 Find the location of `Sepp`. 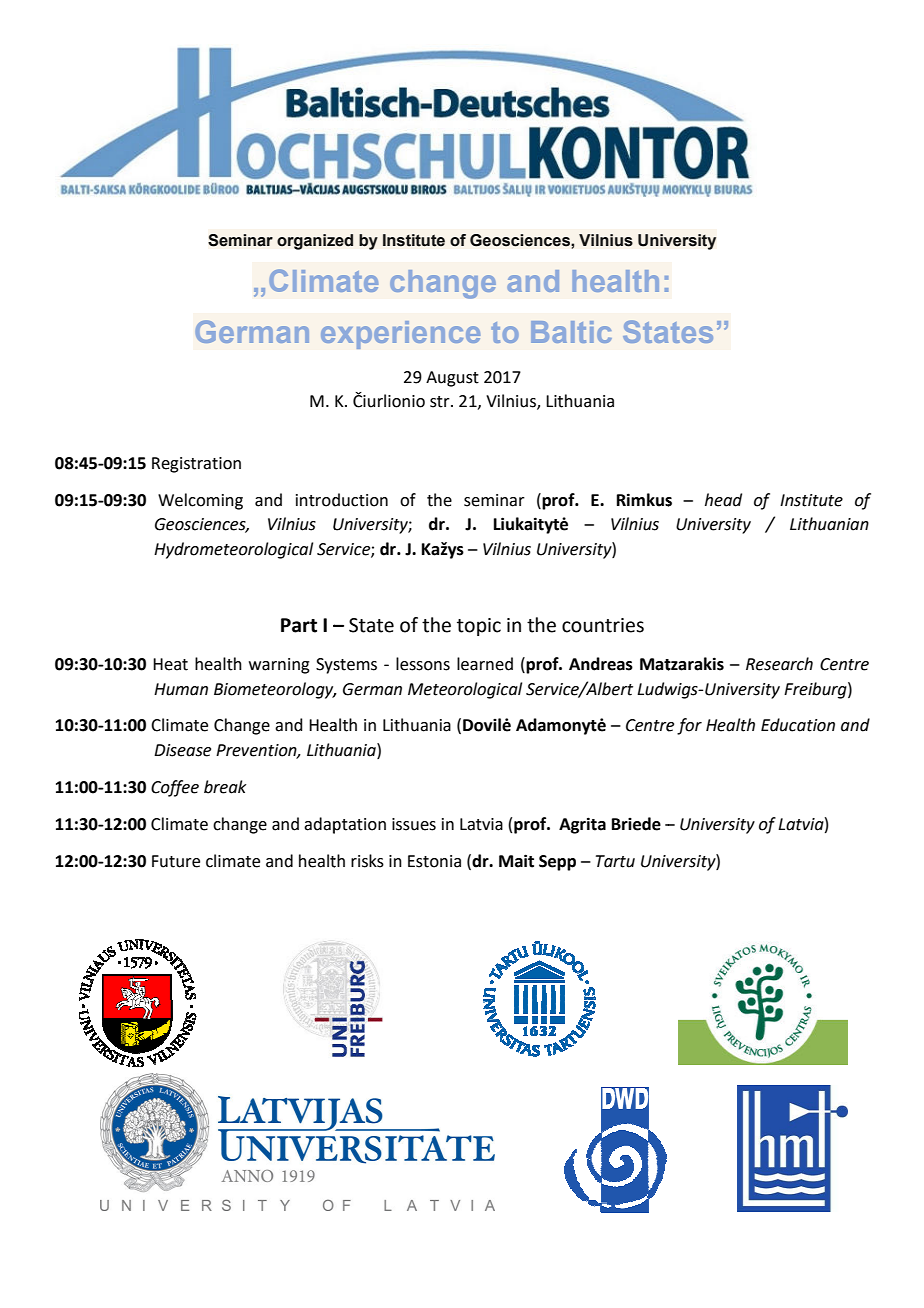

Sepp is located at coordinates (557, 863).
